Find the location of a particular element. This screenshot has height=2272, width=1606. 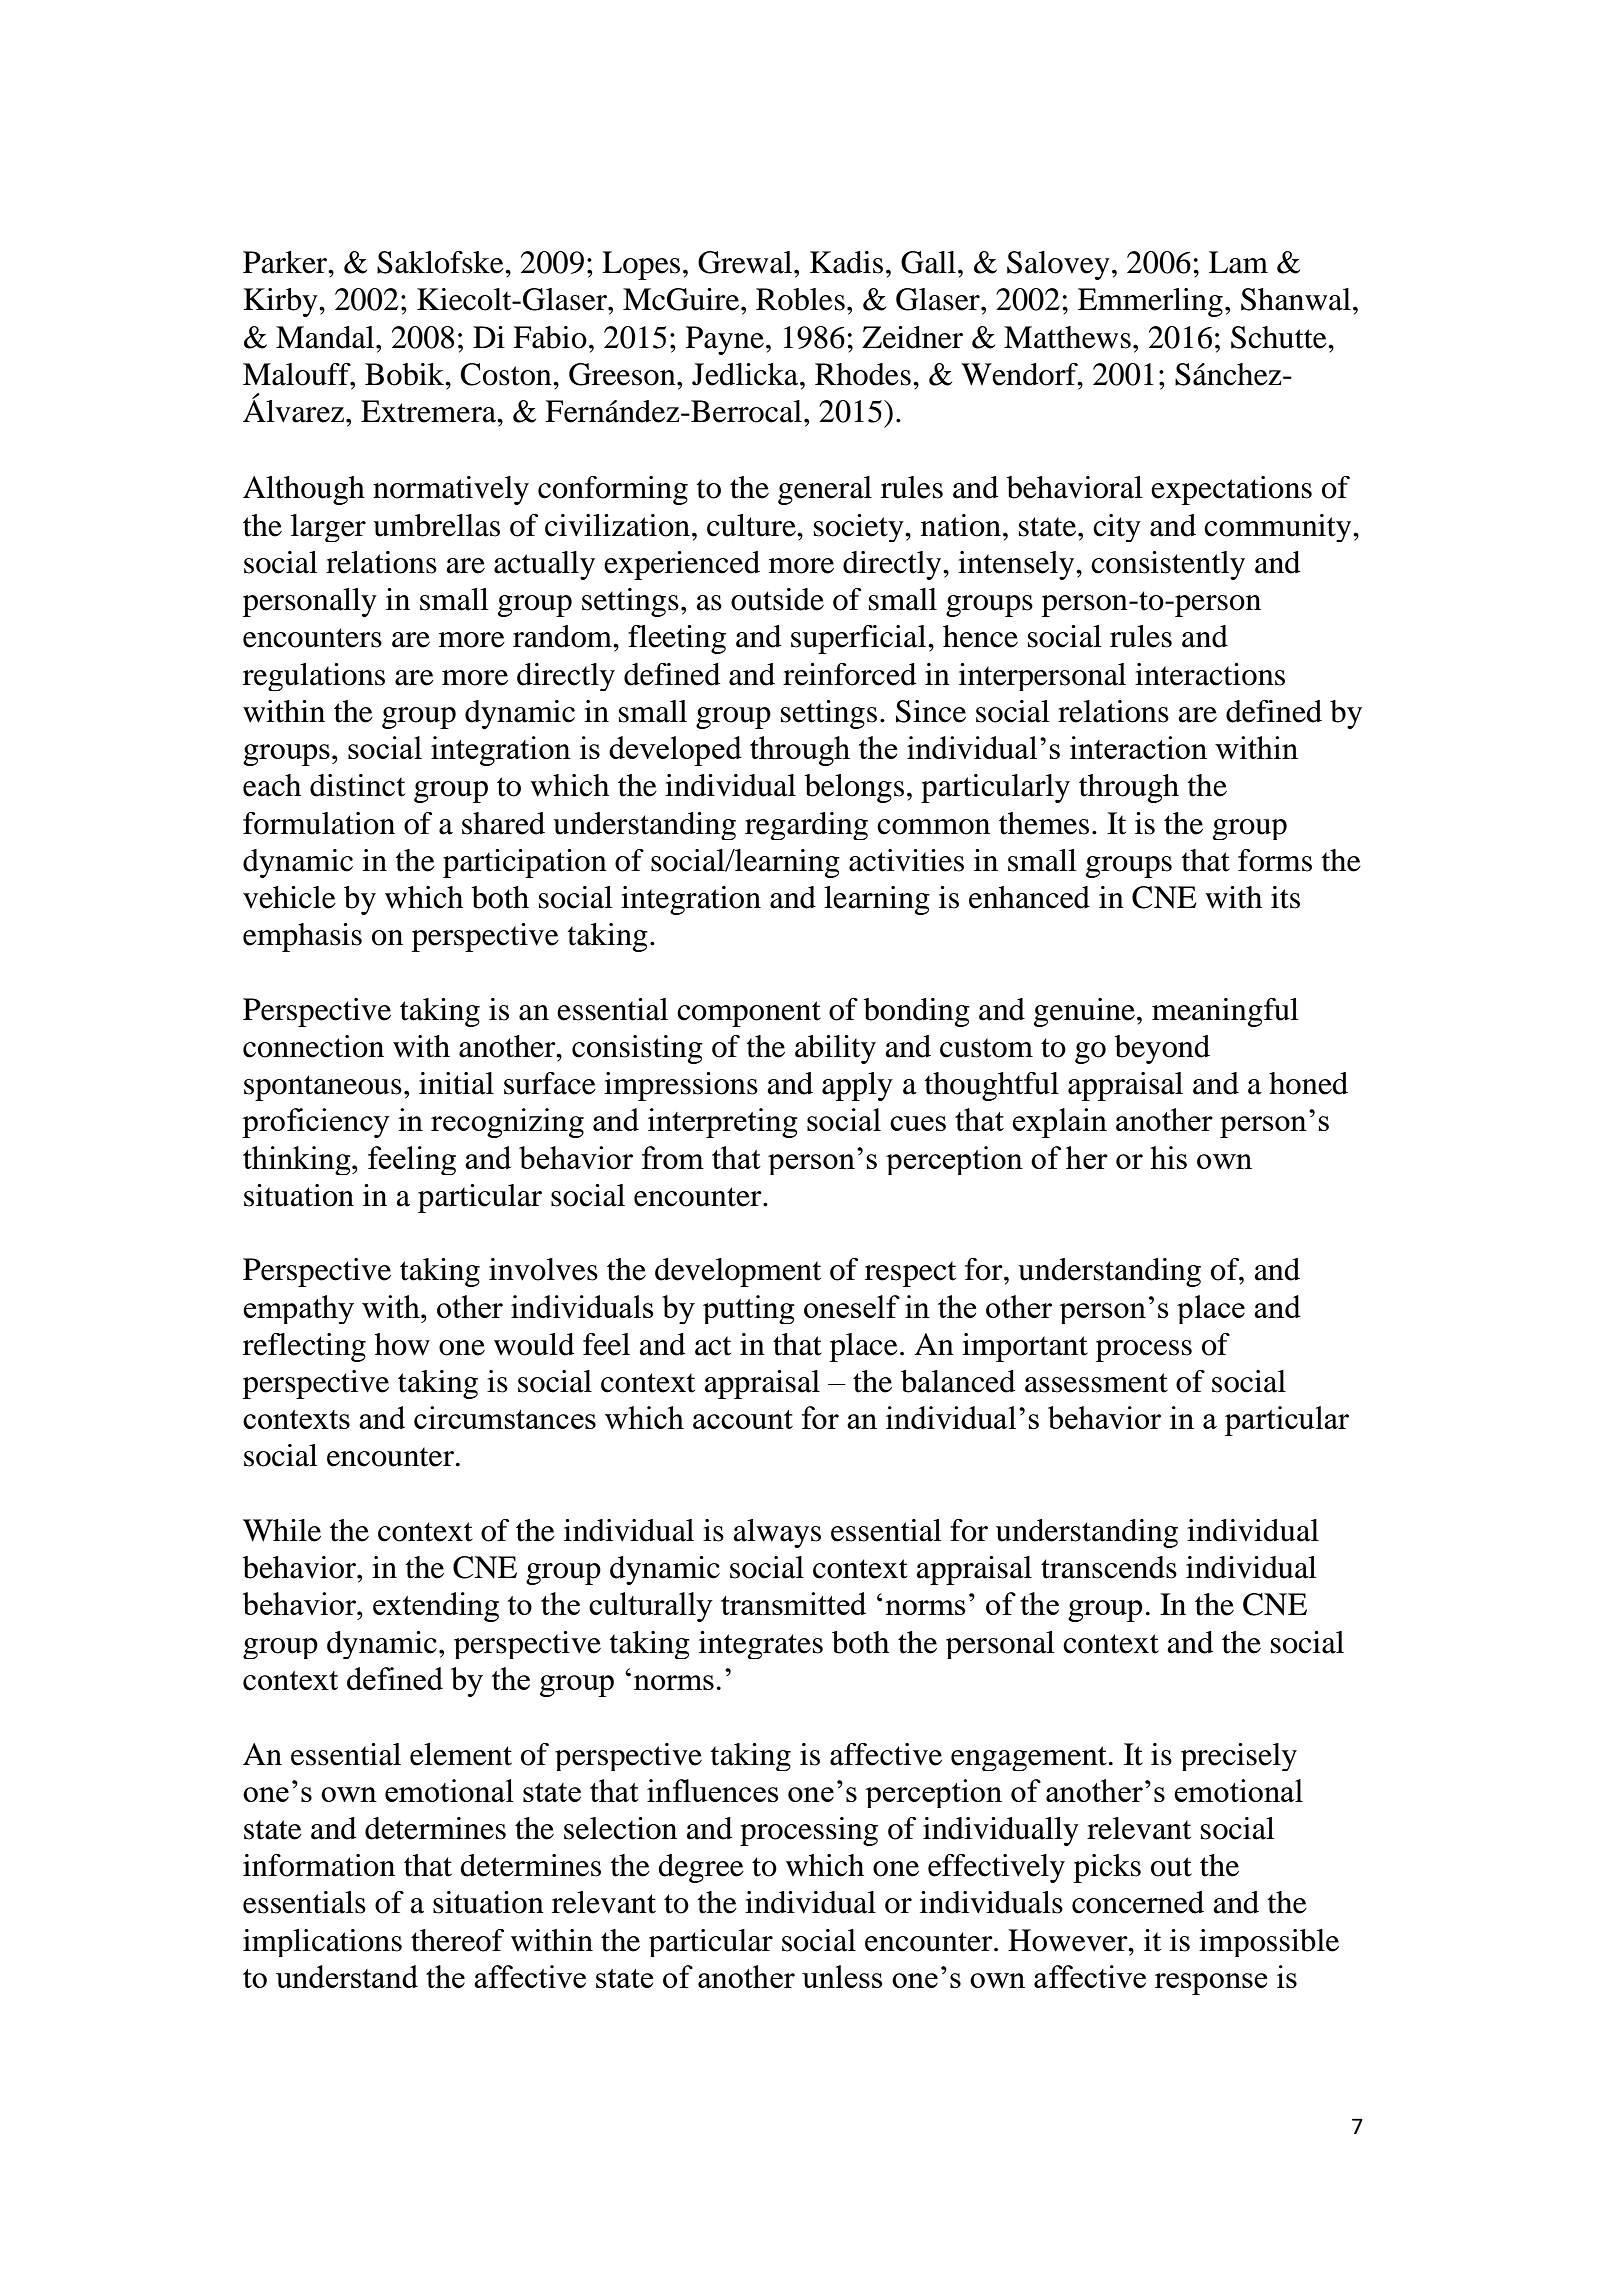

thereof is located at coordinates (457, 1940).
